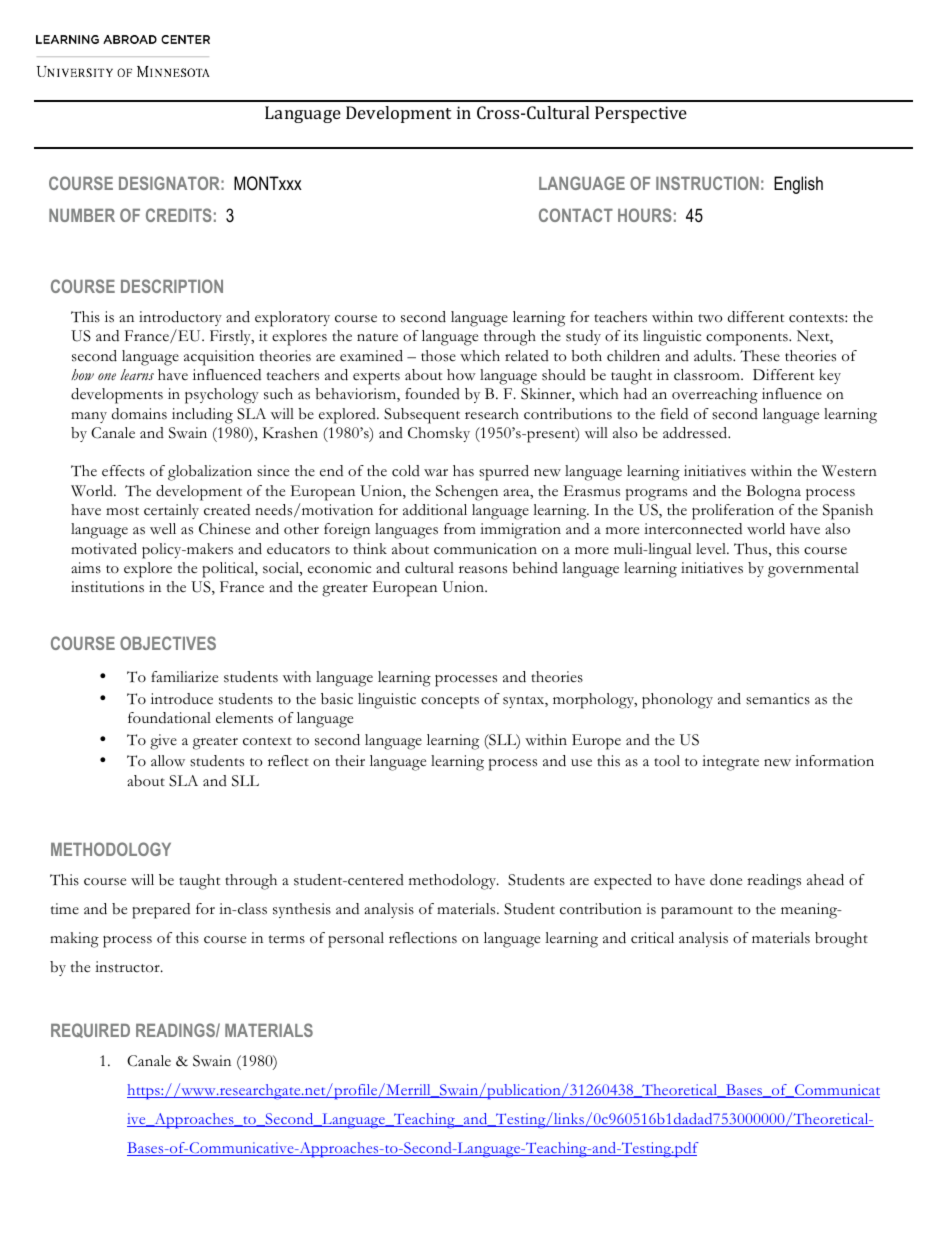 The width and height of the screenshot is (952, 1233). Describe the element at coordinates (350, 761) in the screenshot. I see `their` at that location.
